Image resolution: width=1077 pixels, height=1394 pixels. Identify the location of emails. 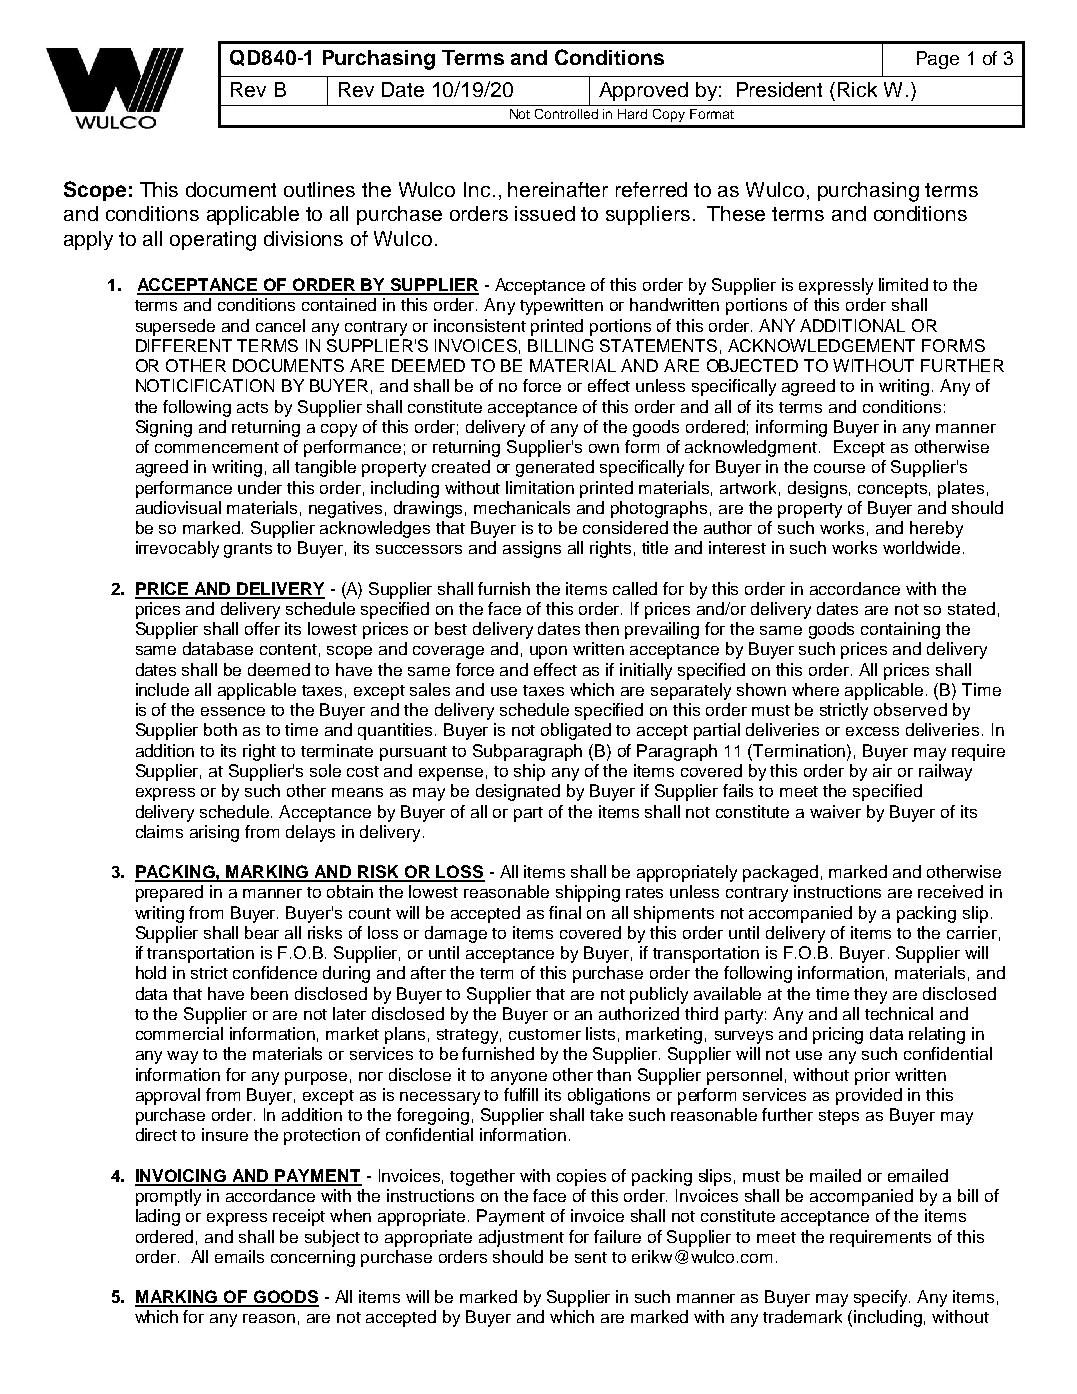
(239, 1256).
